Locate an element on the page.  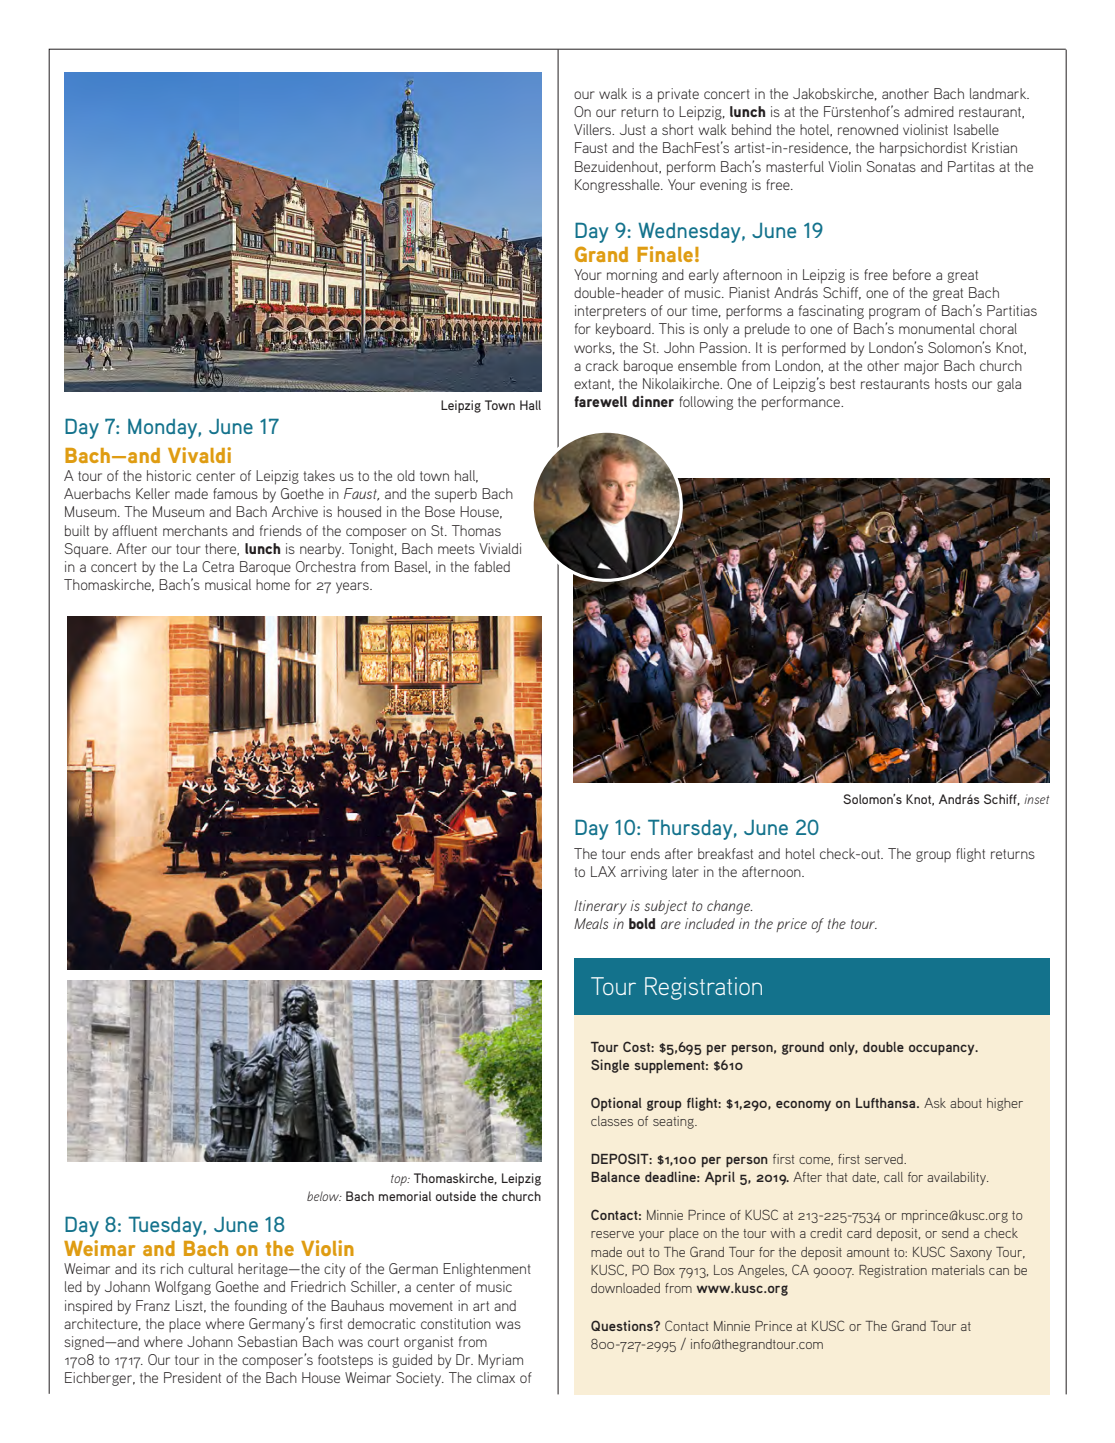
admired is located at coordinates (929, 111).
